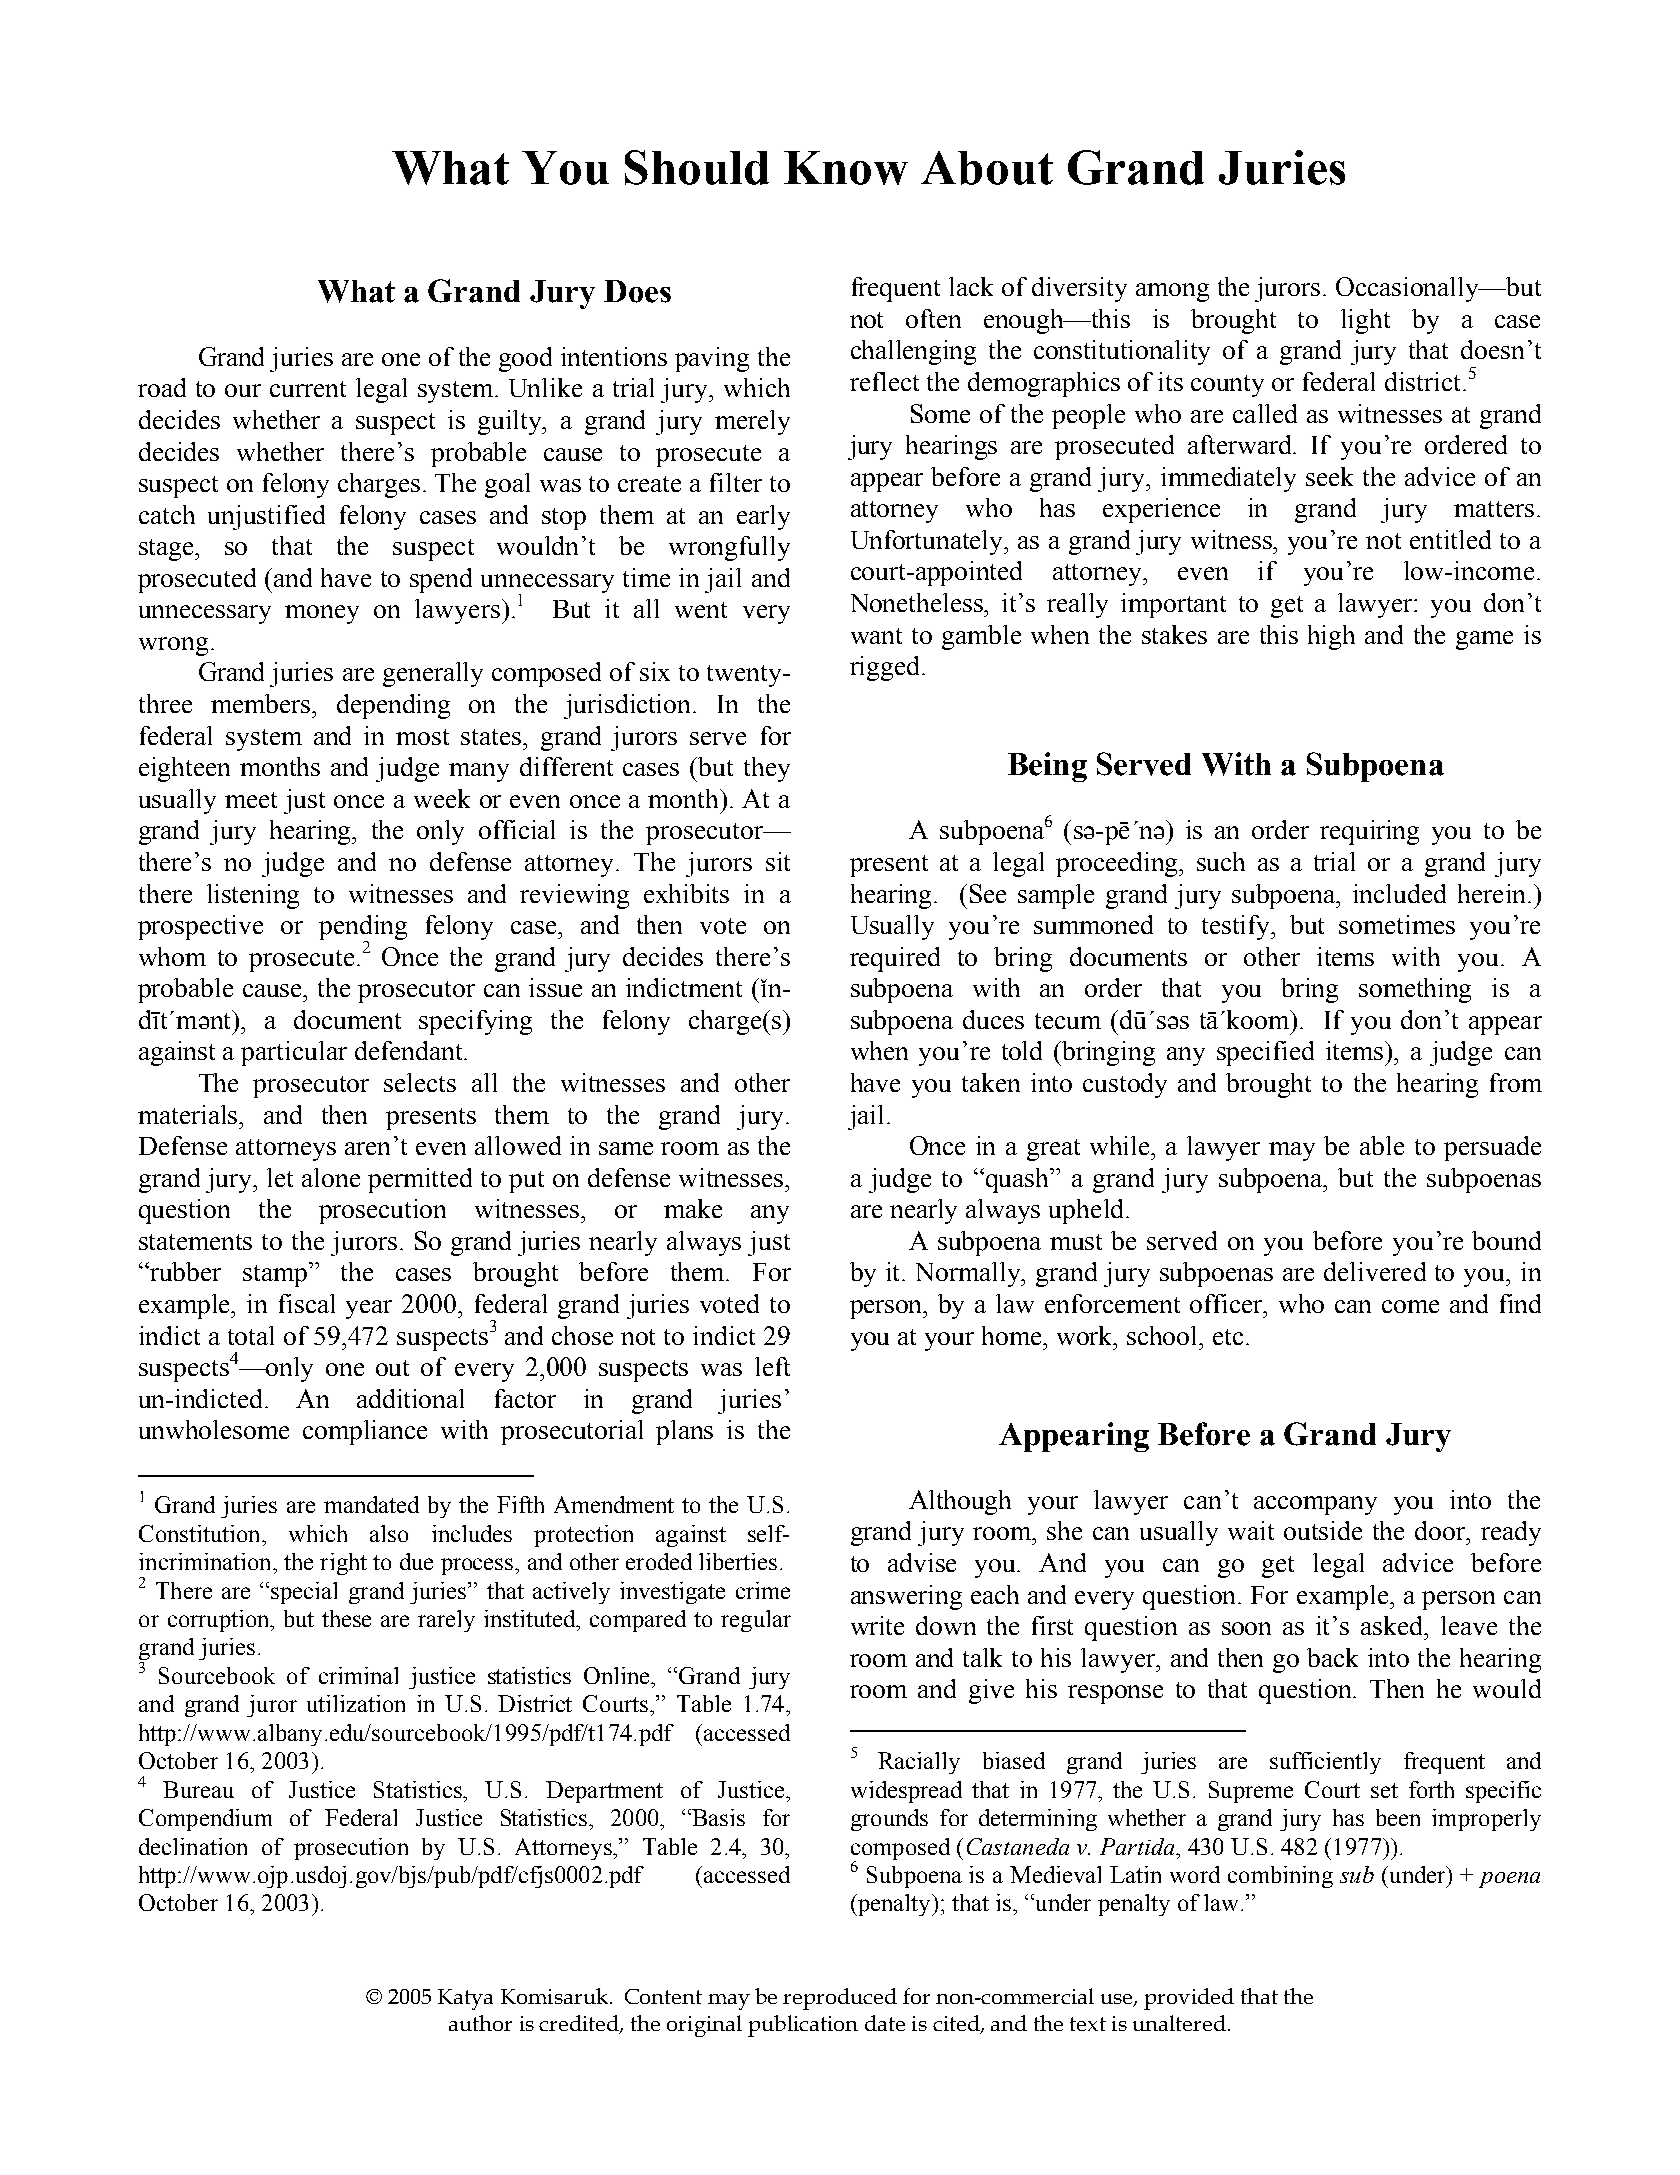 The width and height of the page is (1680, 2175). What do you see at coordinates (465, 1999) in the page?
I see `Katya` at bounding box center [465, 1999].
